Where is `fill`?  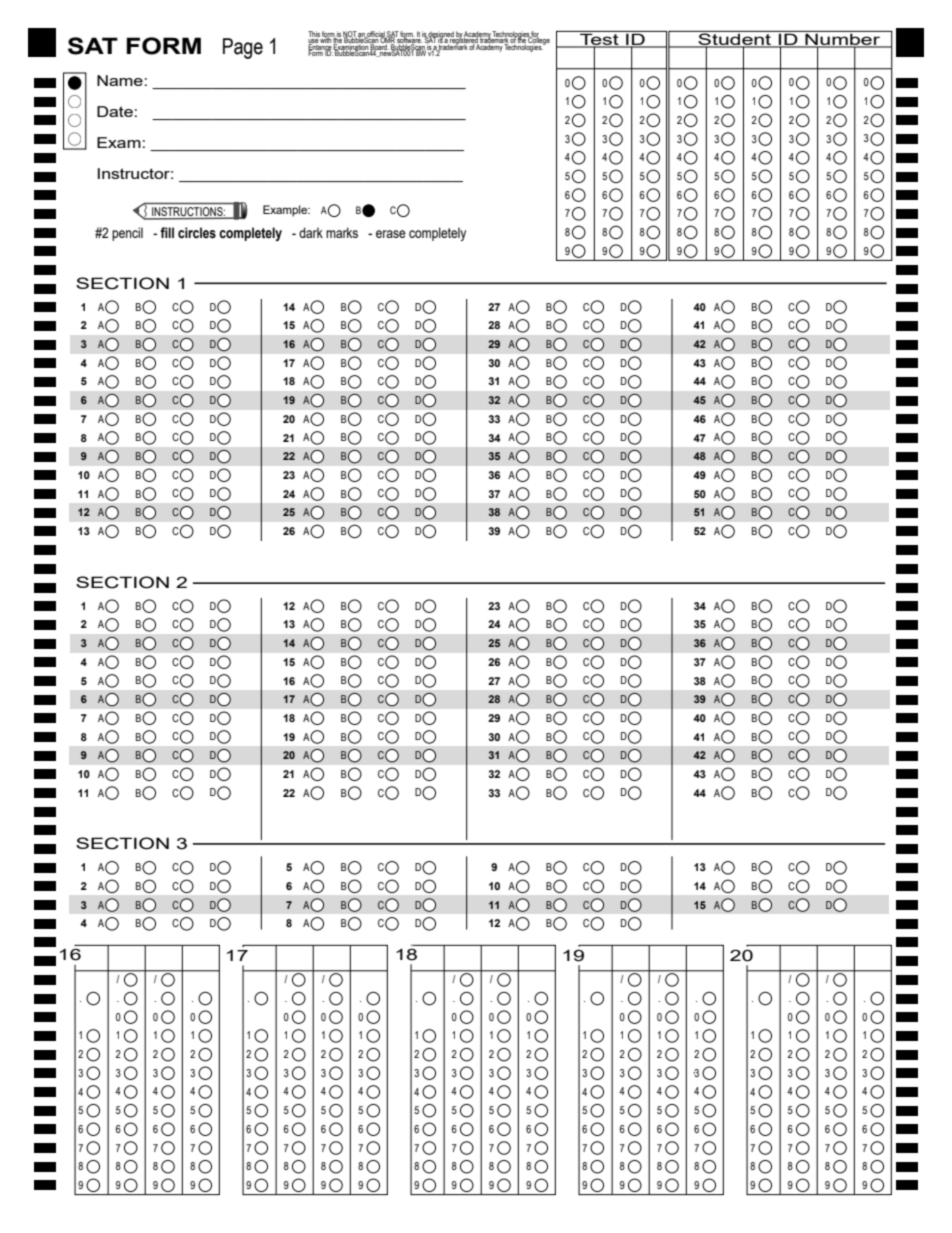
fill is located at coordinates (167, 232).
